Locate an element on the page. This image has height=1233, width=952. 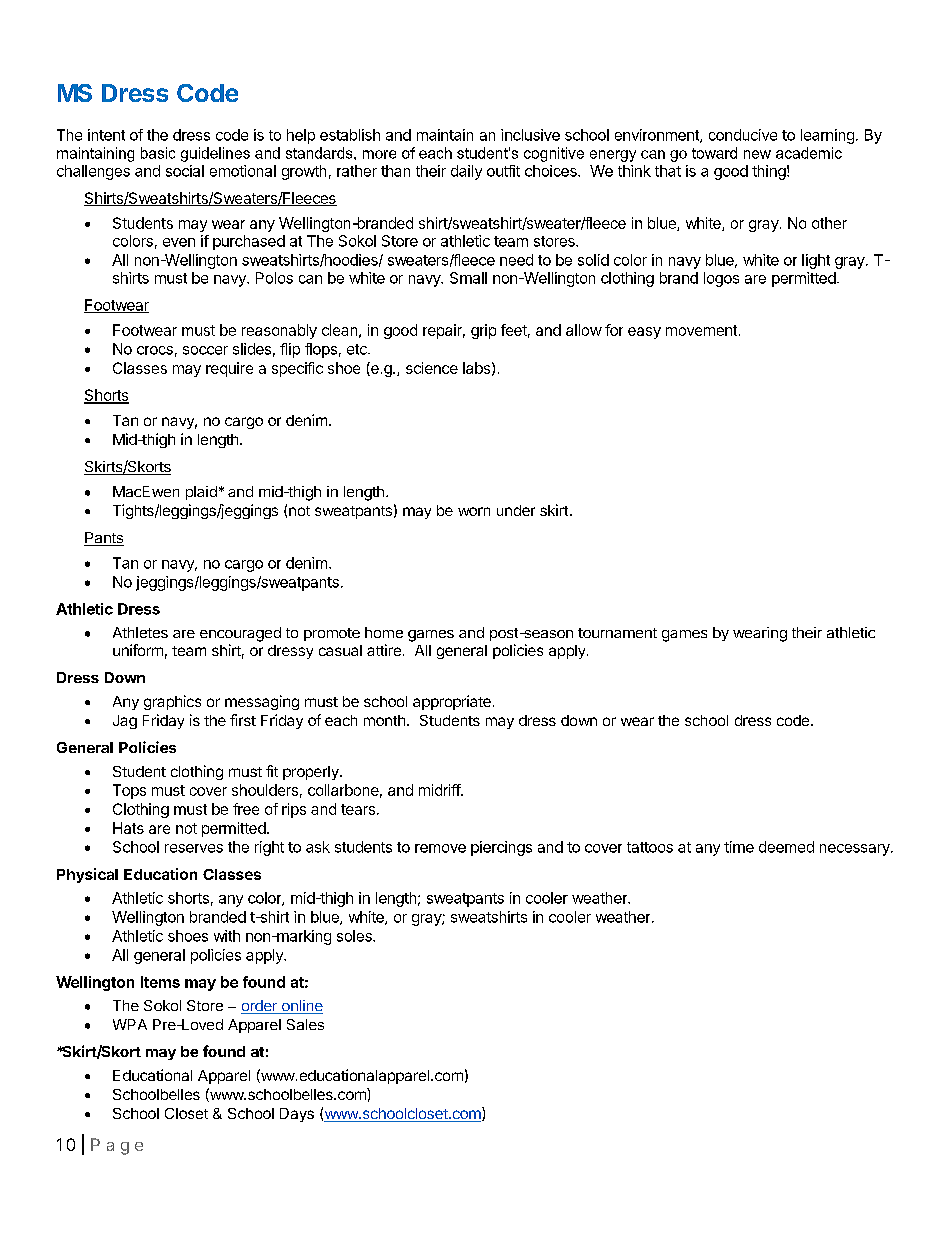
WPA is located at coordinates (130, 1024).
